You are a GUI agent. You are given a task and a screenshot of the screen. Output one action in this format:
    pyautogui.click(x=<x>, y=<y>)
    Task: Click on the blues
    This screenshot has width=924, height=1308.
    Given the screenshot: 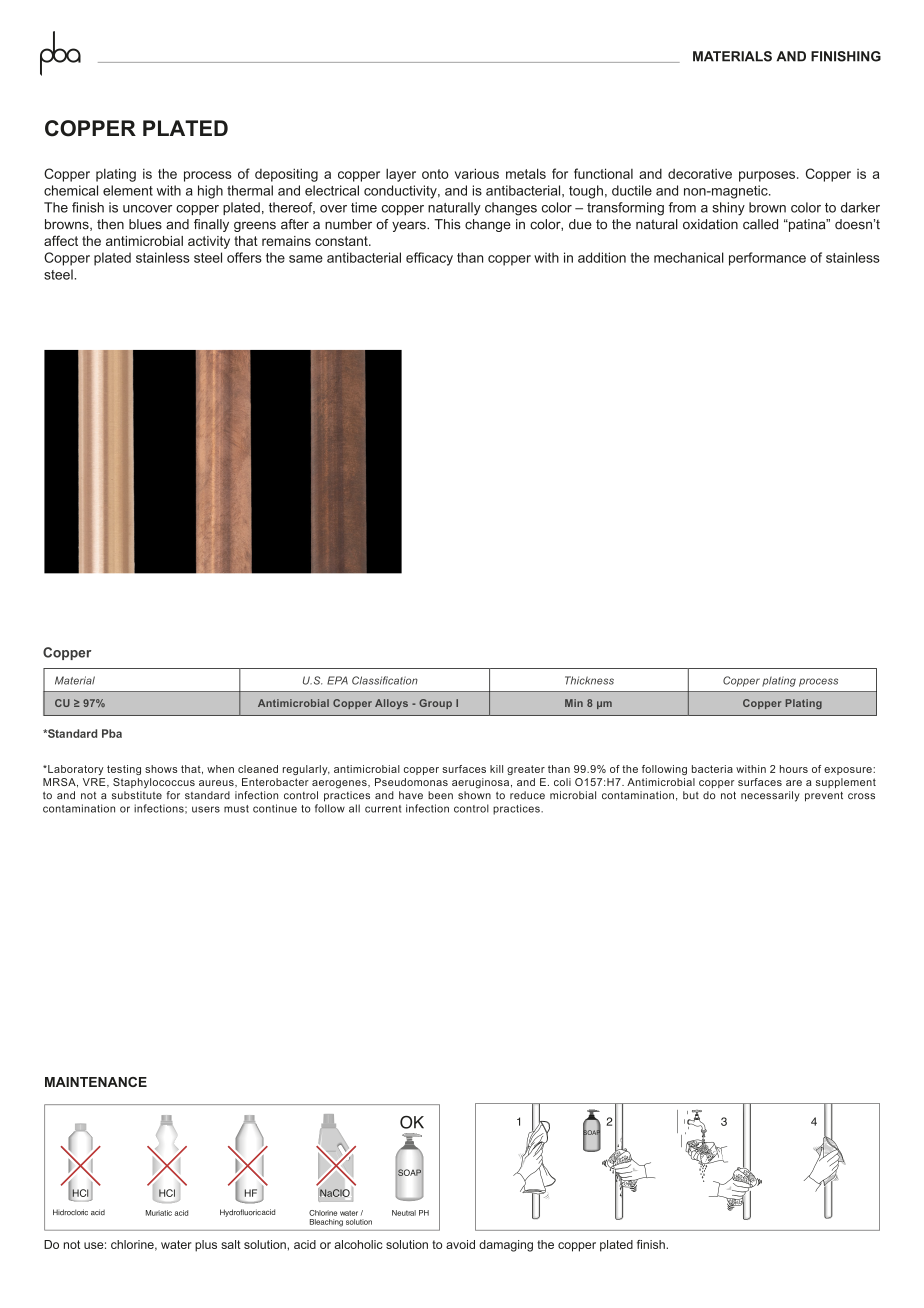 What is the action you would take?
    pyautogui.click(x=145, y=224)
